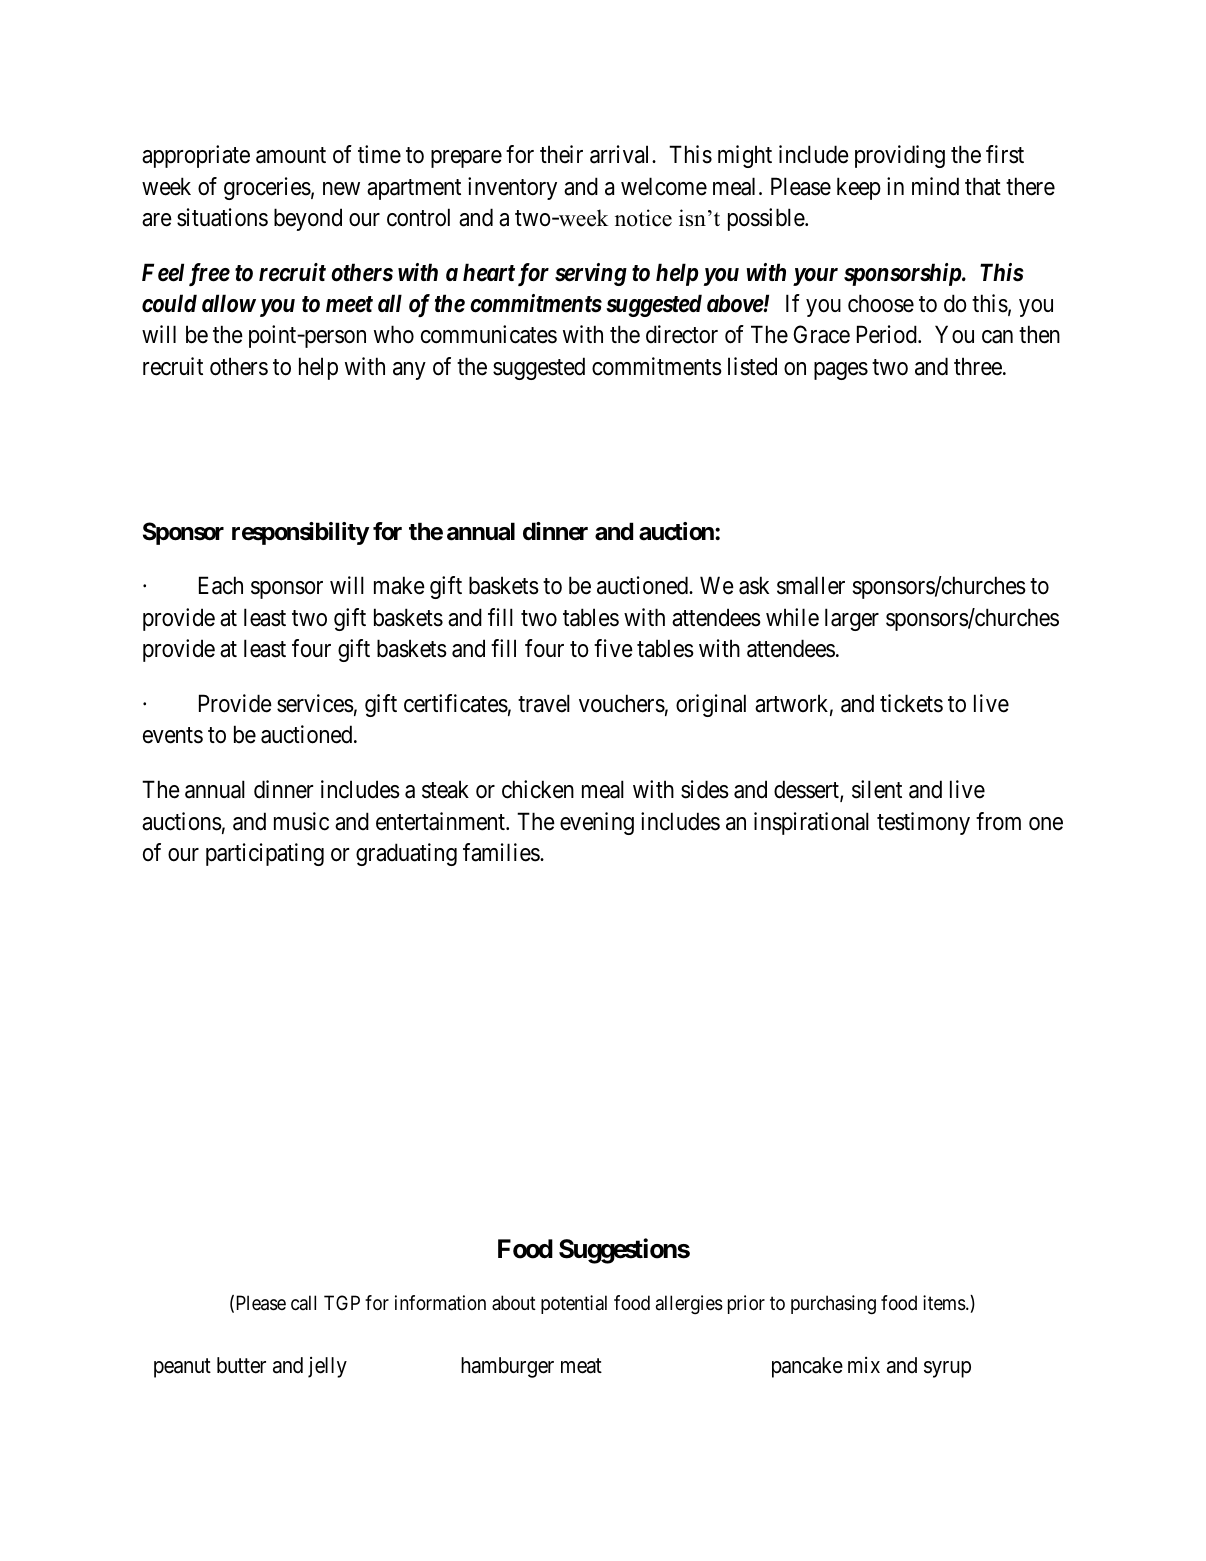  What do you see at coordinates (923, 823) in the document?
I see `testimony` at bounding box center [923, 823].
